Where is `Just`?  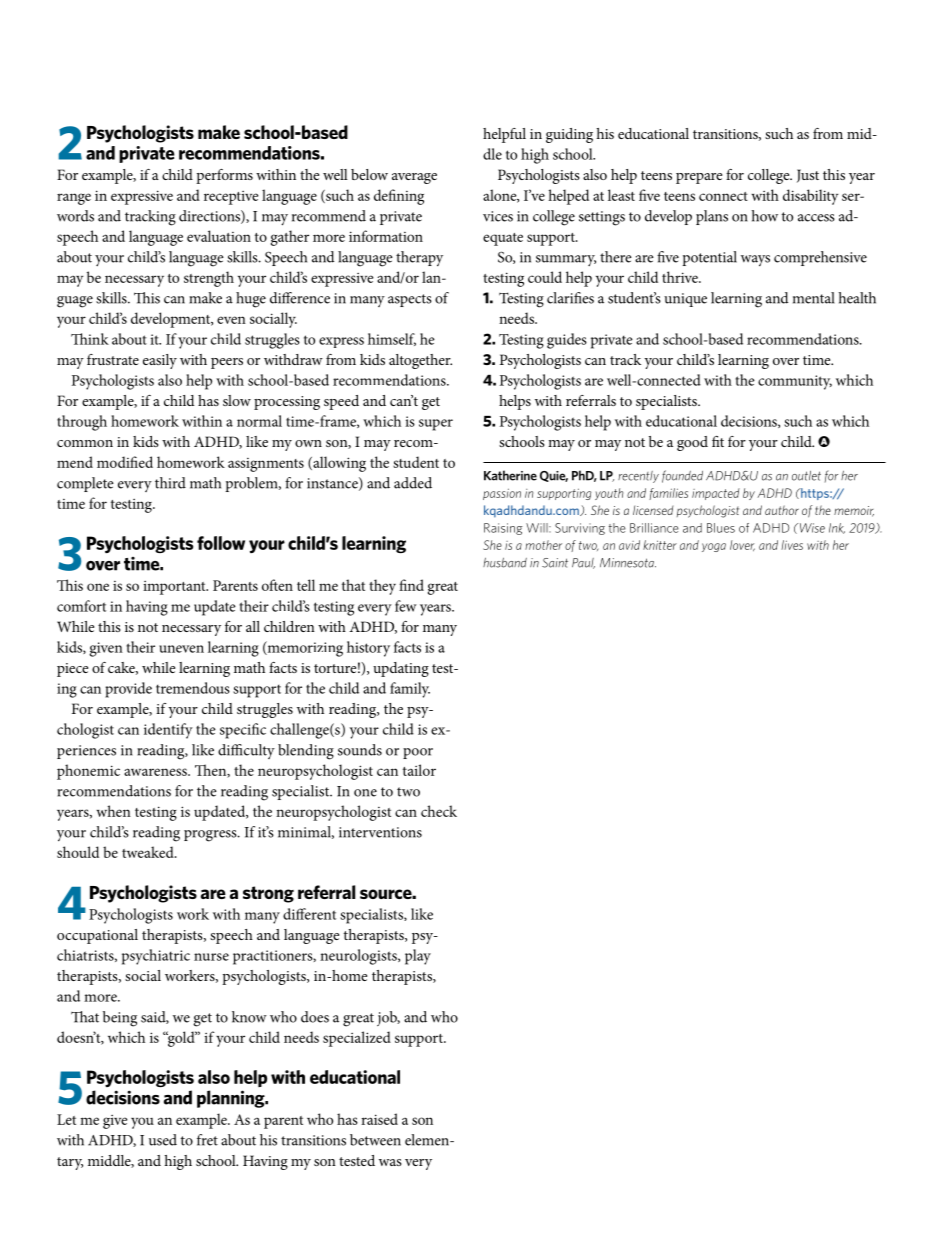 Just is located at coordinates (808, 176).
